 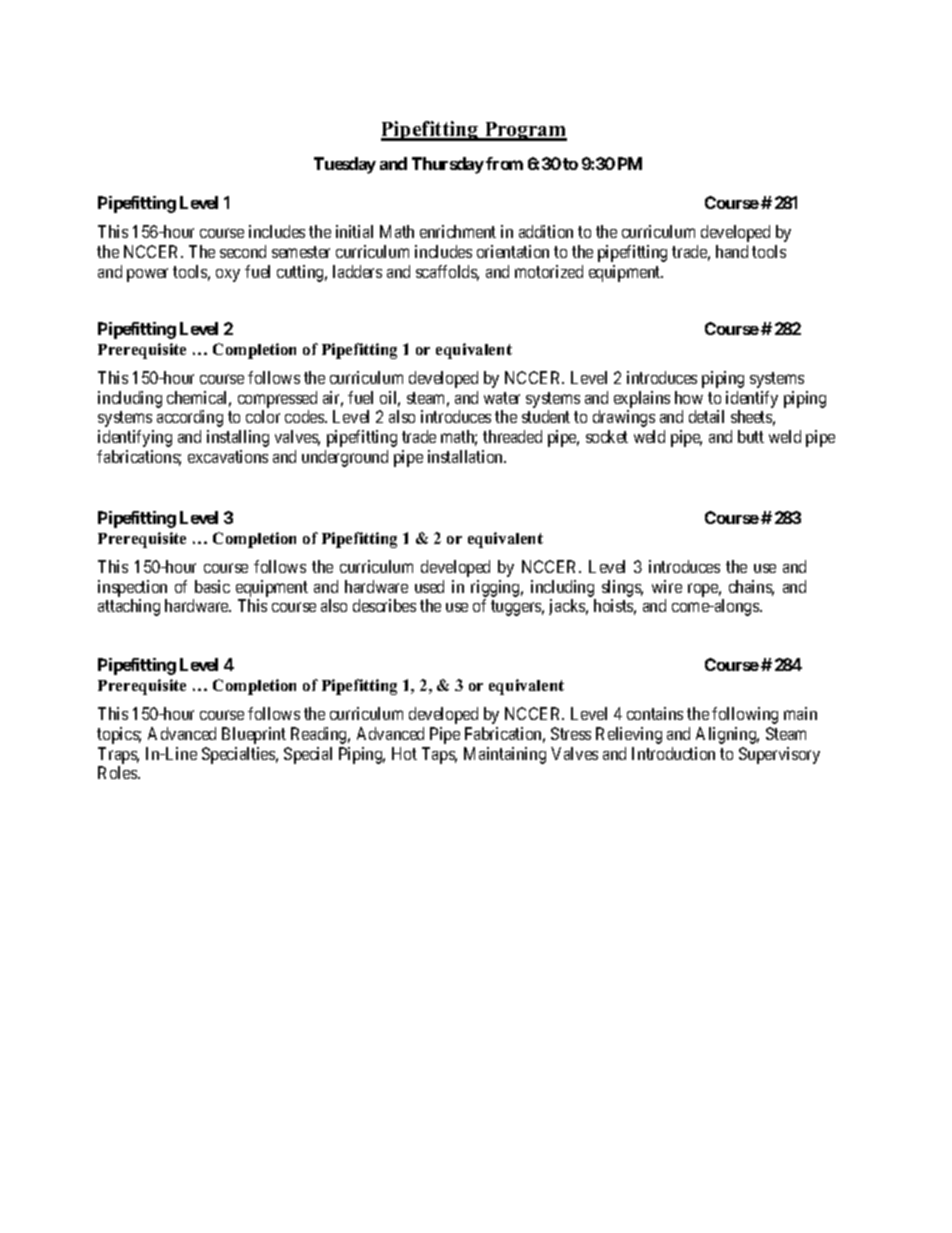 What do you see at coordinates (524, 131) in the image?
I see `Program` at bounding box center [524, 131].
